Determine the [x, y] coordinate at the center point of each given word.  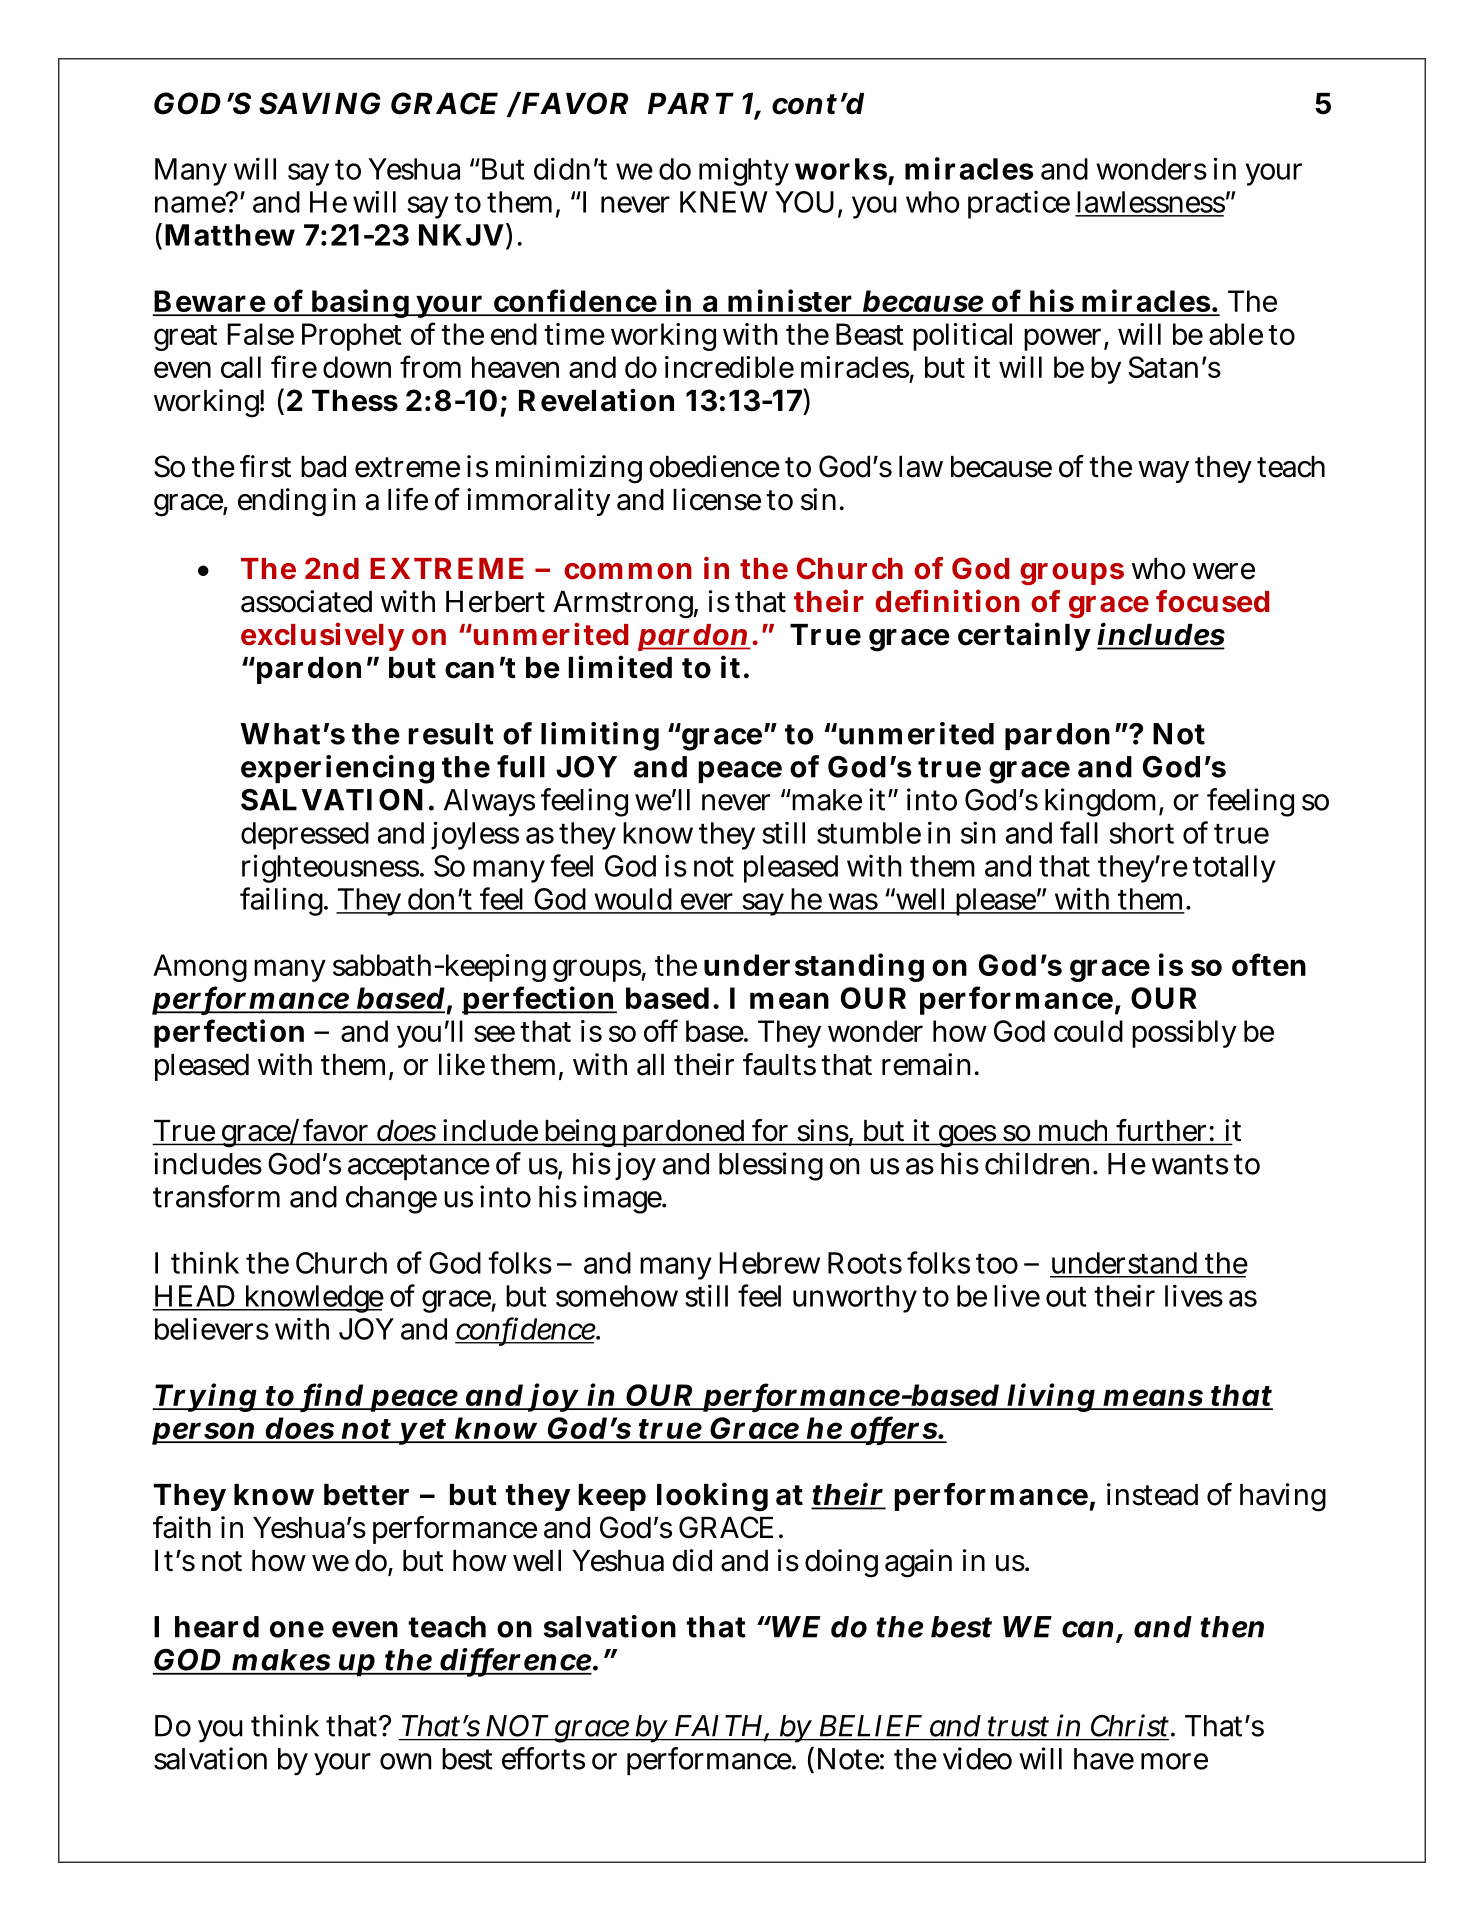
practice [1019, 204]
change [391, 1200]
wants [1190, 1164]
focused [1213, 601]
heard [217, 1627]
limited [620, 667]
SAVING [319, 103]
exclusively [322, 636]
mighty [744, 171]
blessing [771, 1166]
